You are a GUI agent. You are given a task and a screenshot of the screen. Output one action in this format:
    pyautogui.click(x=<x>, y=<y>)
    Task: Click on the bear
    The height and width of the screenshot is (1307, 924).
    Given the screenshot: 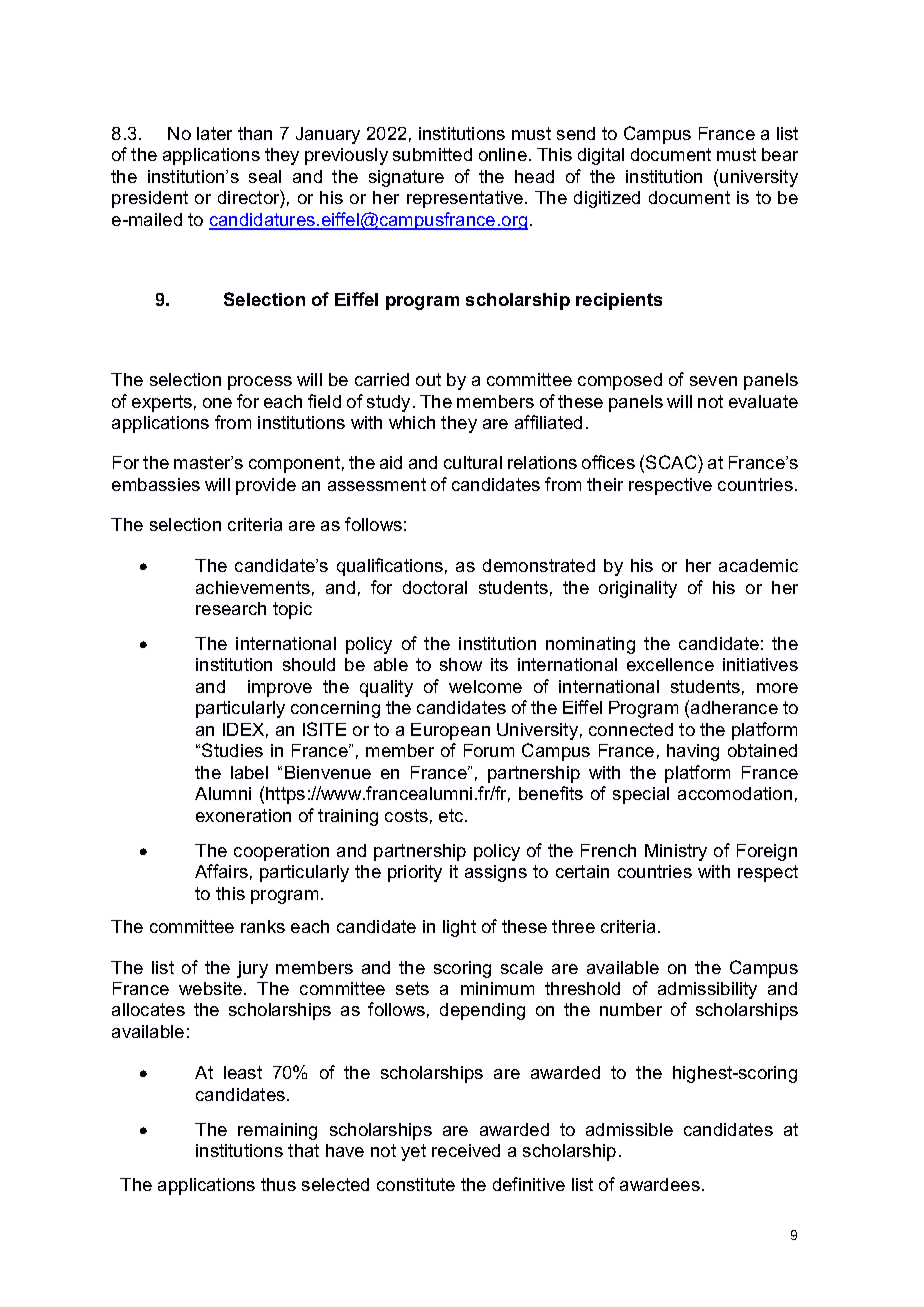 What is the action you would take?
    pyautogui.click(x=780, y=154)
